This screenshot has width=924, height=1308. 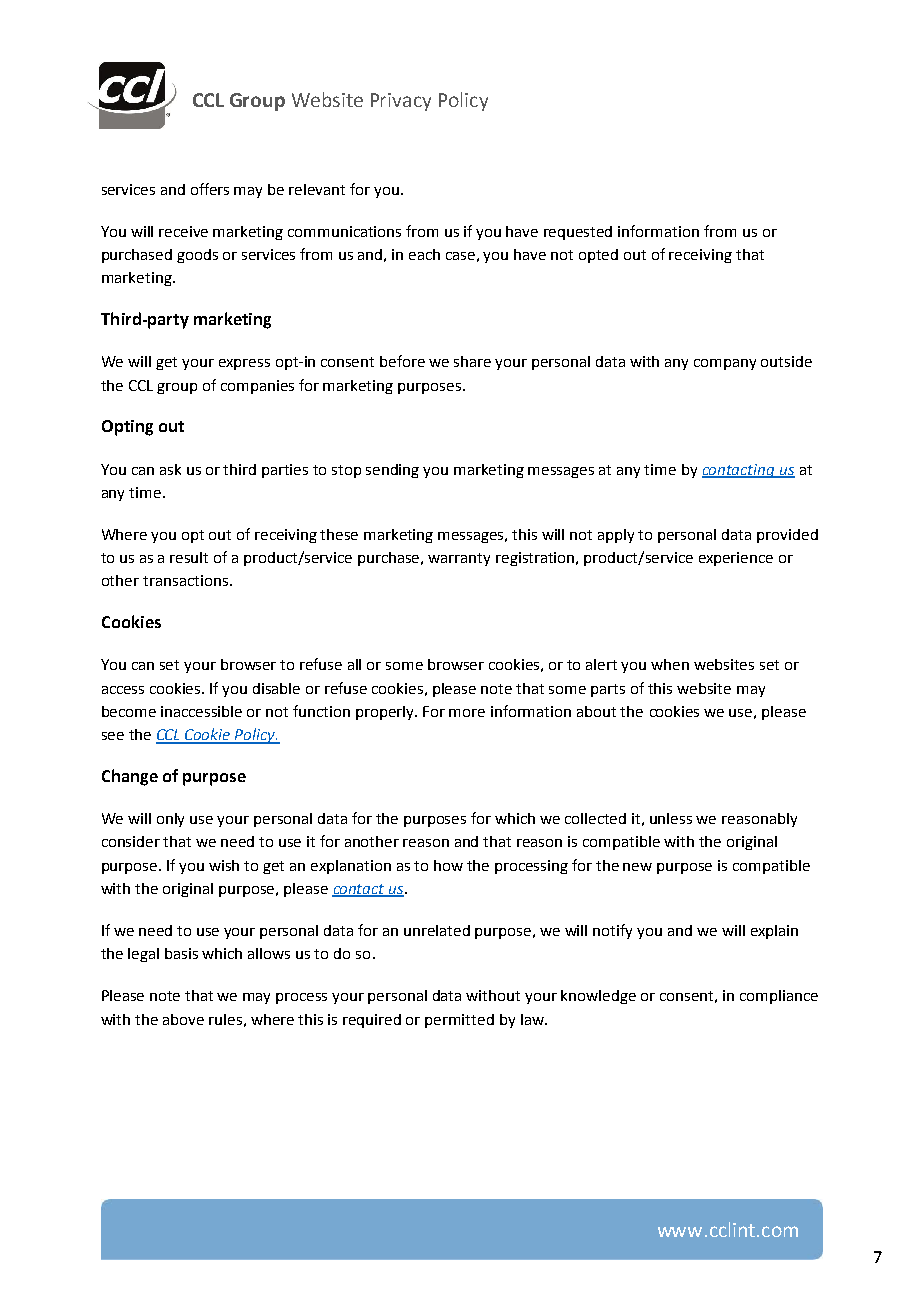 I want to click on Privacy, so click(x=401, y=102).
